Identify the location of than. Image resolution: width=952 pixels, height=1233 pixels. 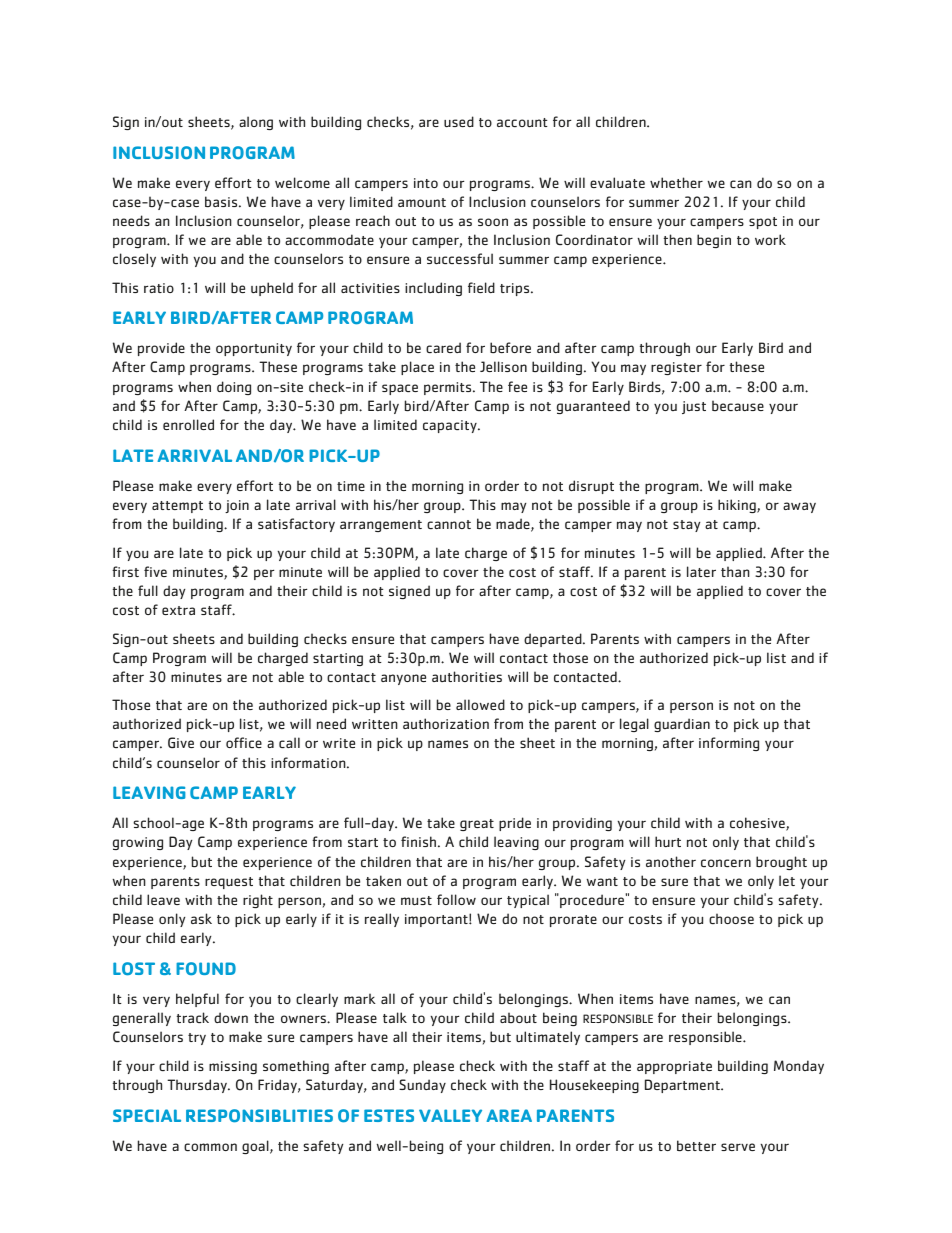
(735, 571).
